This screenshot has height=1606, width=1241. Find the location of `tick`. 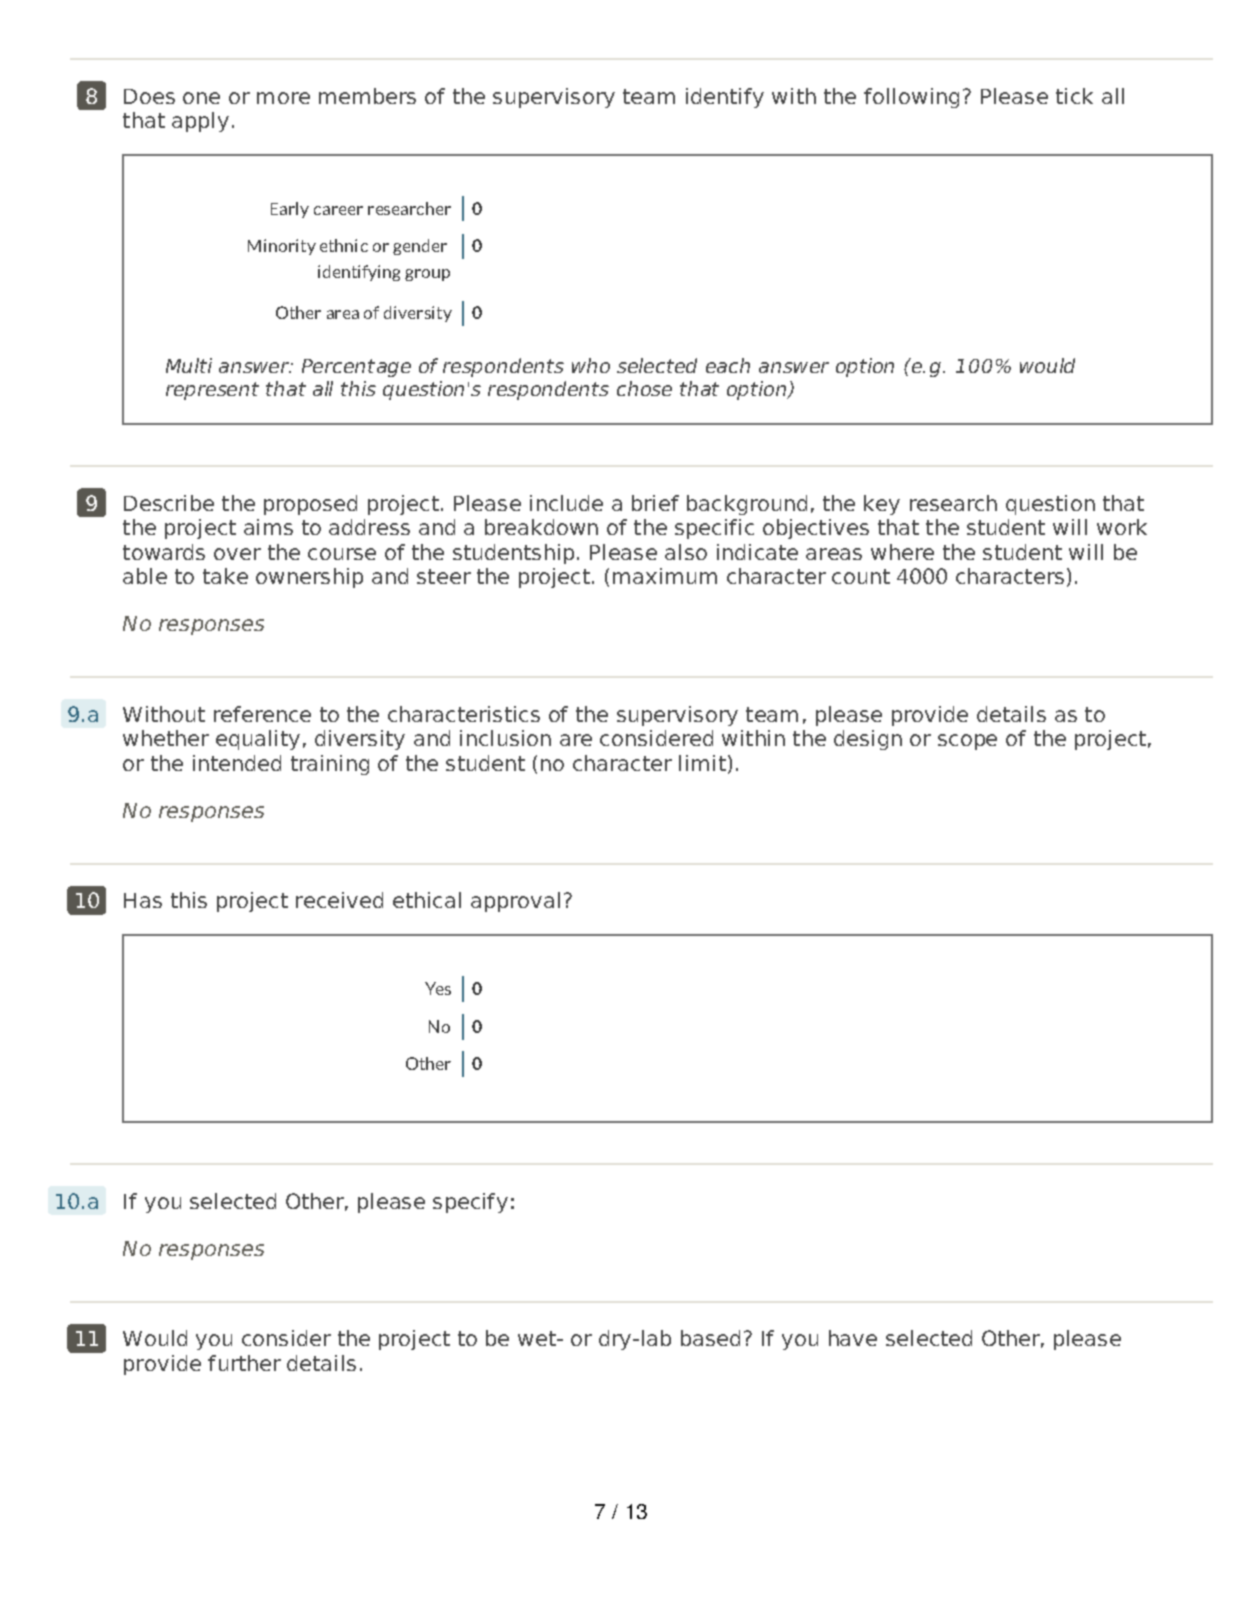

tick is located at coordinates (1074, 96).
